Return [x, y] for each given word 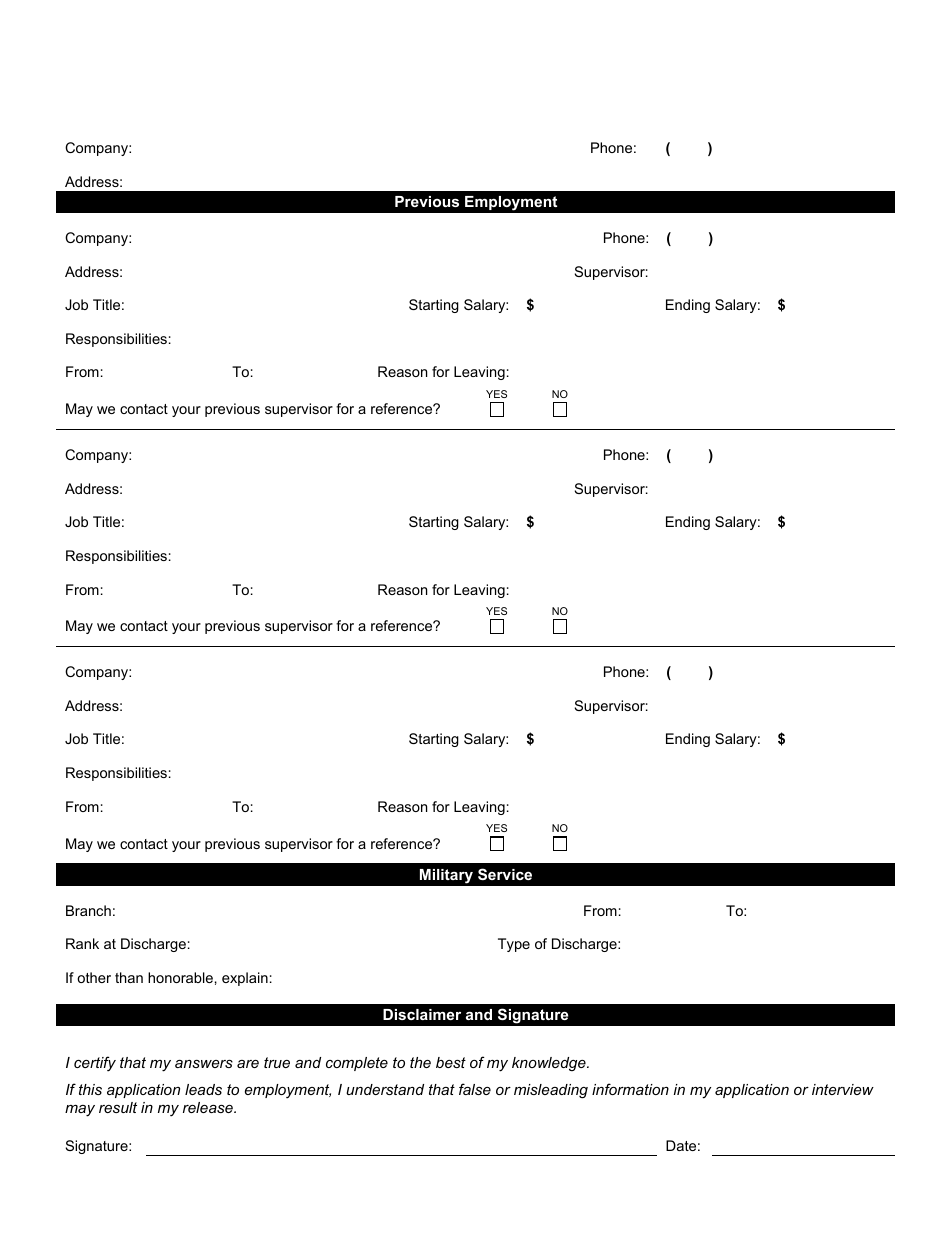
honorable [180, 977]
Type [514, 945]
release [209, 1107]
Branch [88, 910]
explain [245, 979]
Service [505, 874]
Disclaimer [422, 1014]
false [475, 1089]
